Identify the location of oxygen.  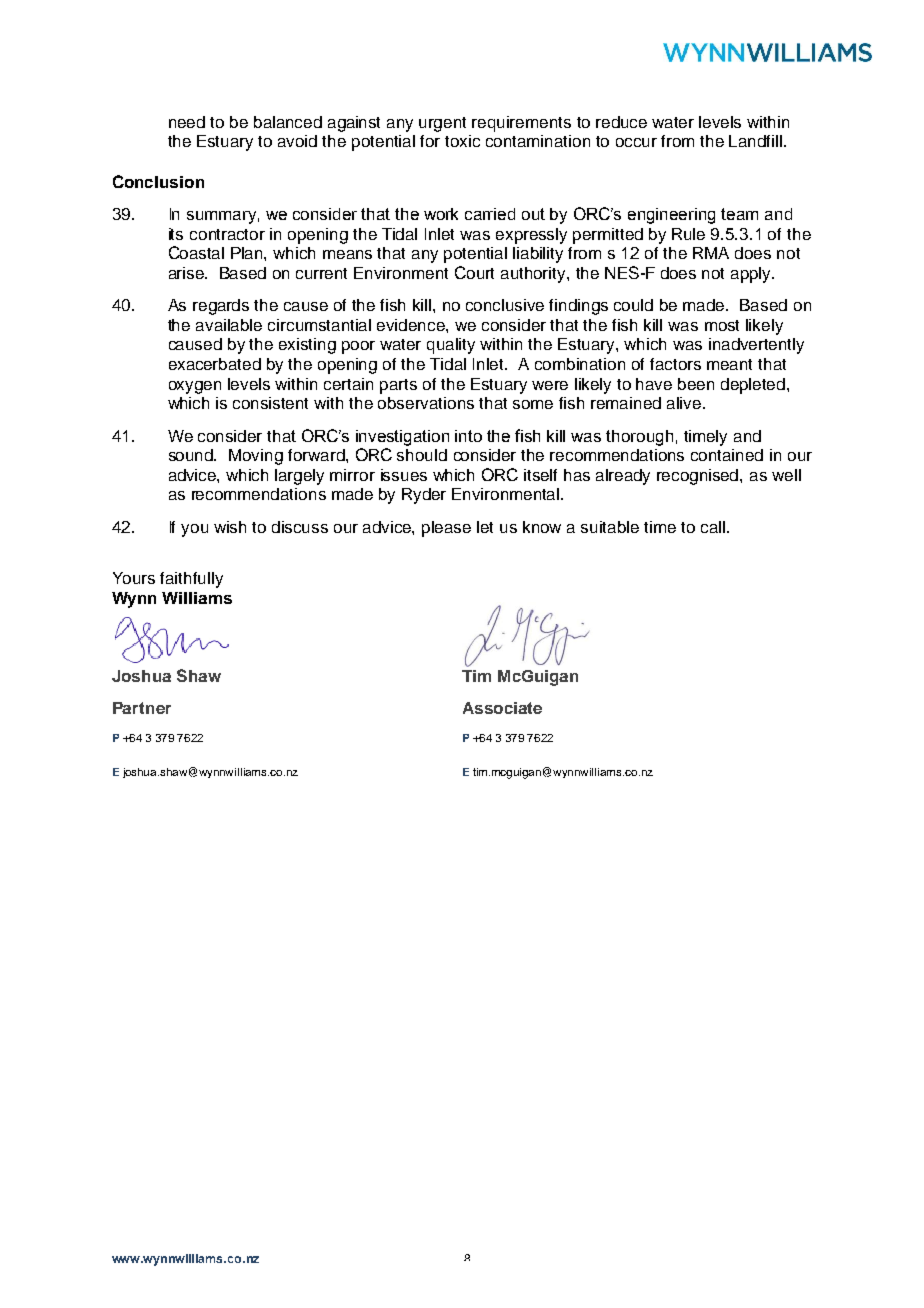
(195, 387).
